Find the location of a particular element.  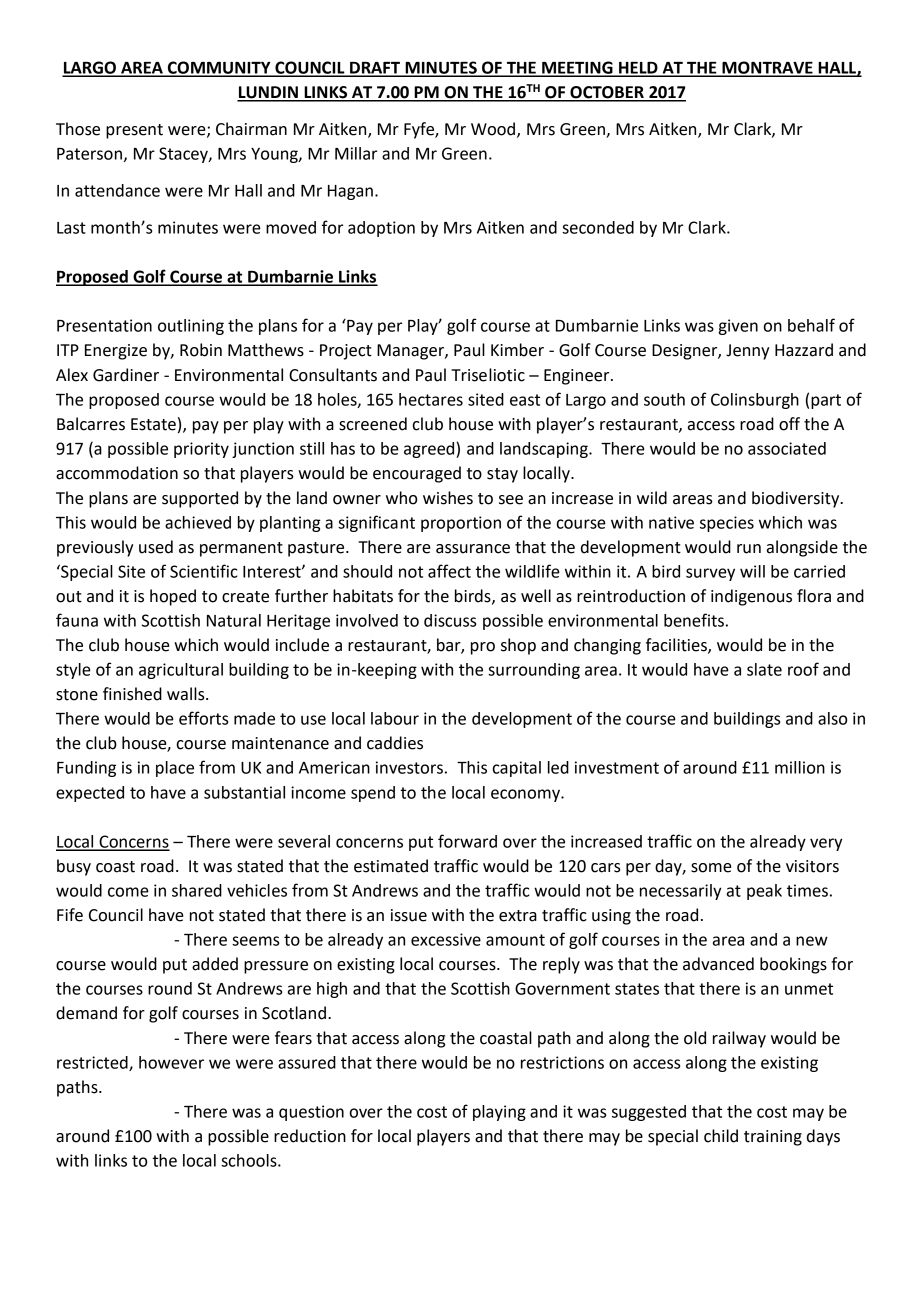

shared is located at coordinates (197, 890).
